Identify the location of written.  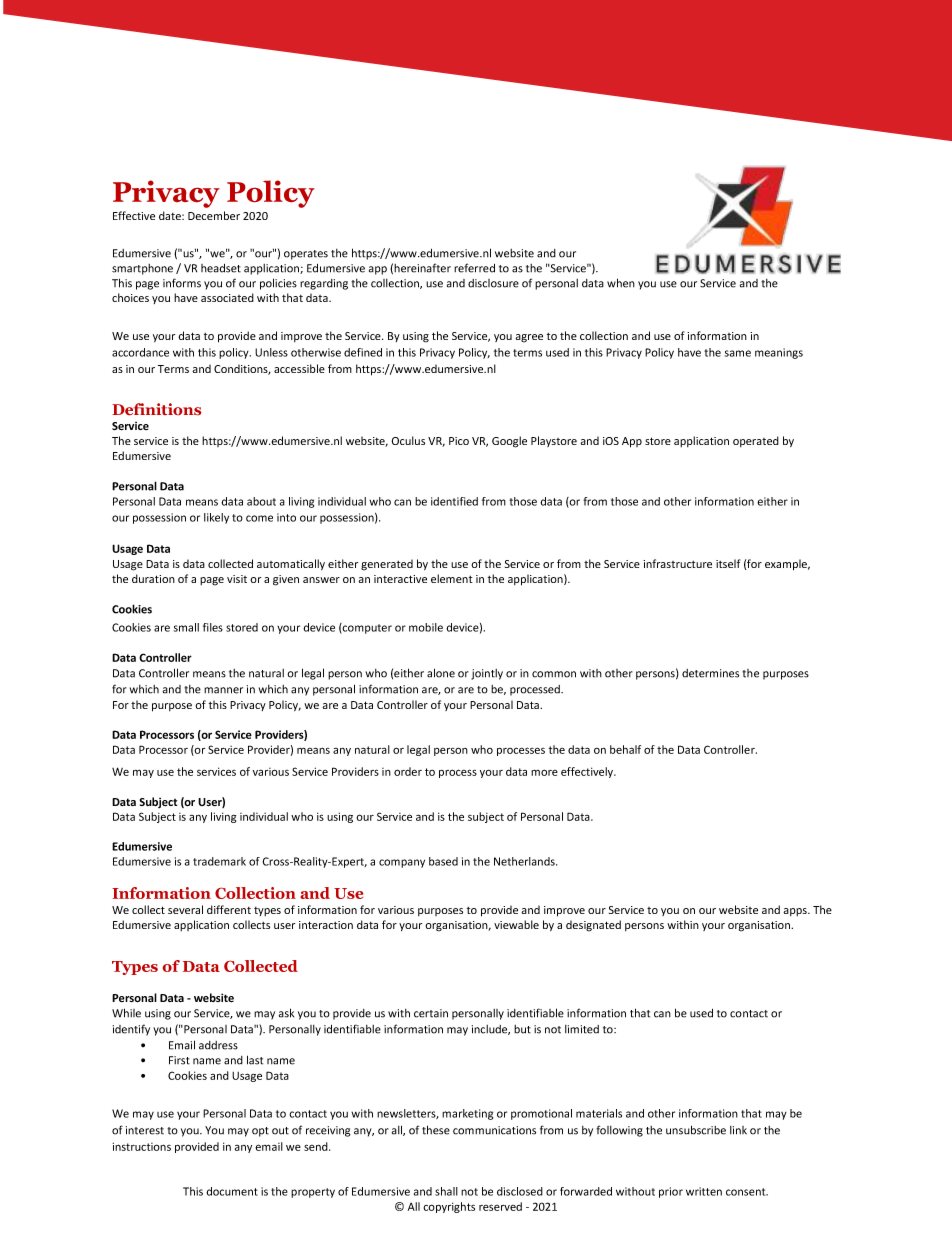
(704, 1191).
